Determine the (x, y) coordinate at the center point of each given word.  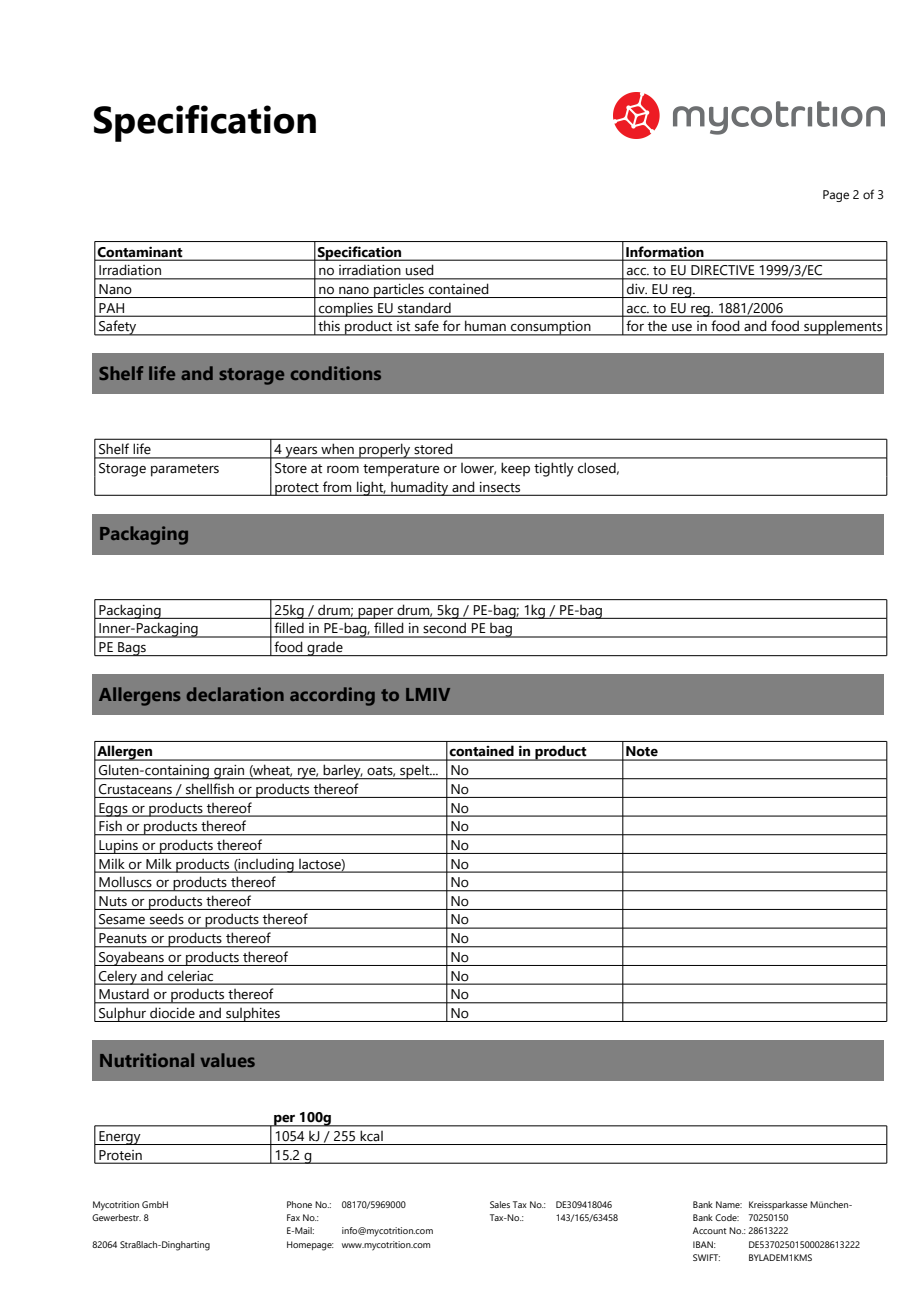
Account (710, 1230)
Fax (293, 1217)
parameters (185, 470)
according (332, 696)
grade (325, 648)
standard (424, 308)
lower (478, 469)
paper (376, 613)
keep (515, 469)
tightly (554, 469)
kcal (372, 1136)
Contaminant (140, 252)
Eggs (113, 810)
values (227, 1060)
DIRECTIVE (722, 270)
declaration (235, 694)
